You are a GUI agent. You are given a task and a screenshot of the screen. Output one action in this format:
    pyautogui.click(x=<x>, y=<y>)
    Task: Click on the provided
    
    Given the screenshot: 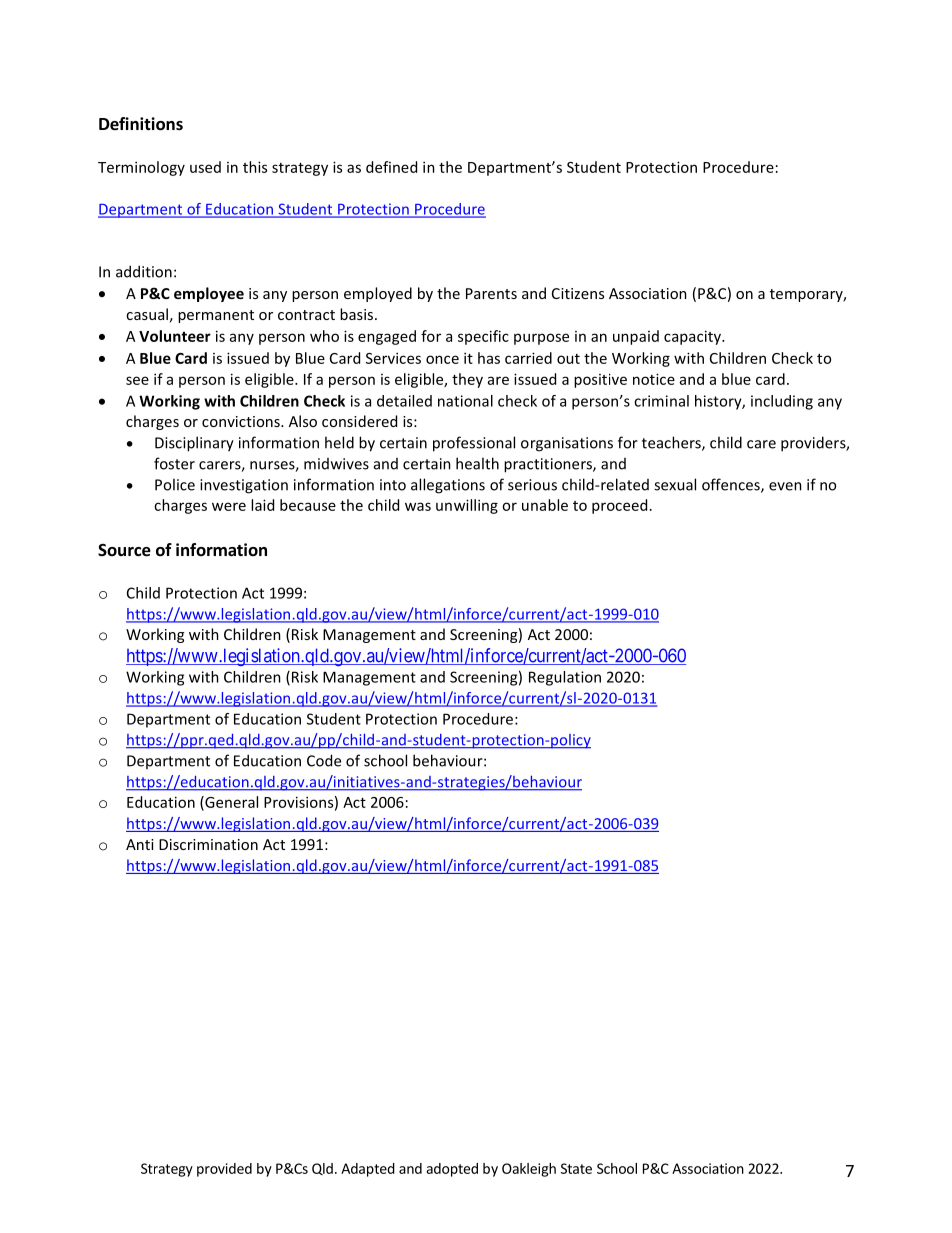 What is the action you would take?
    pyautogui.click(x=224, y=1170)
